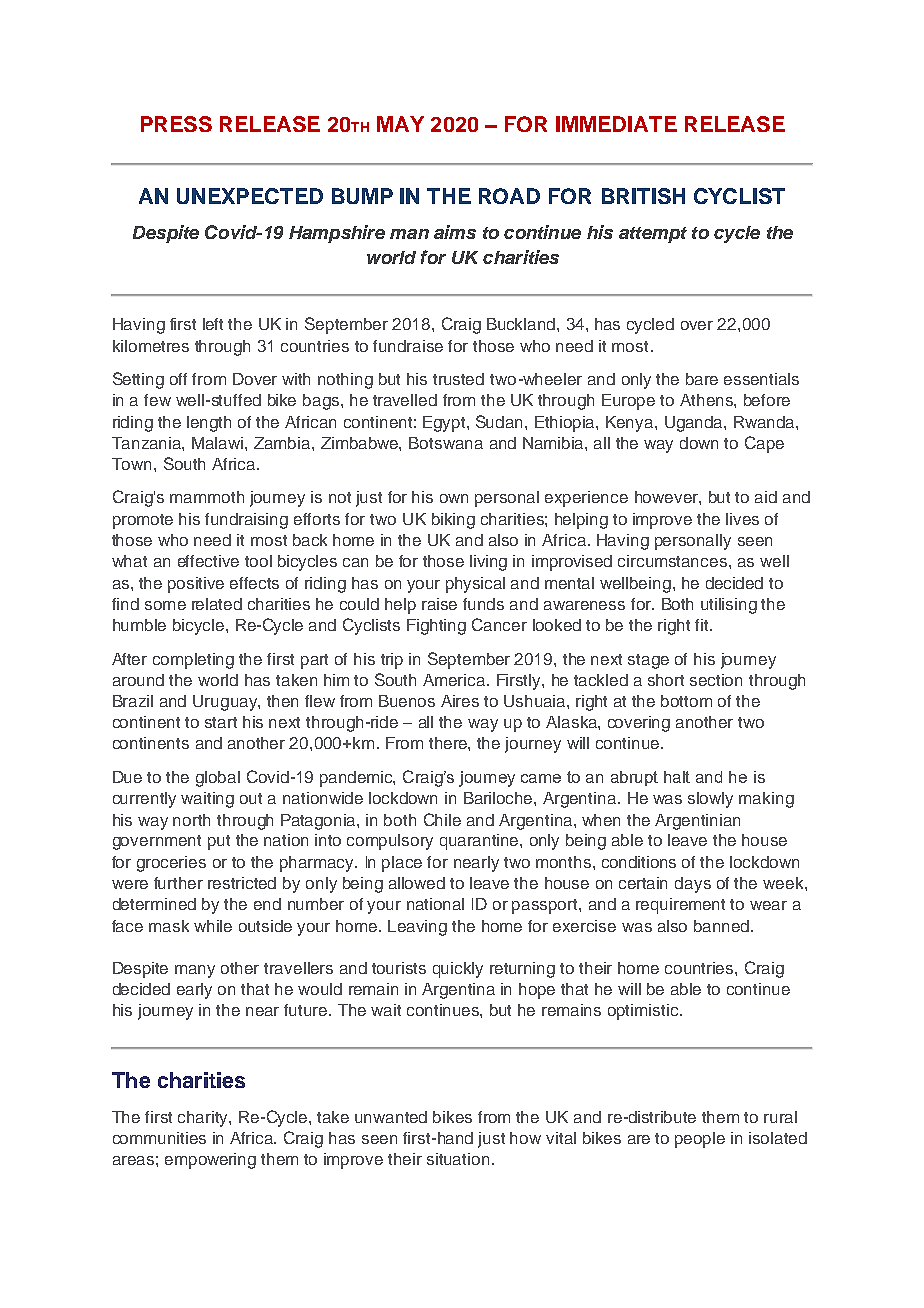 This screenshot has width=924, height=1308. Describe the element at coordinates (193, 661) in the screenshot. I see `completing` at that location.
